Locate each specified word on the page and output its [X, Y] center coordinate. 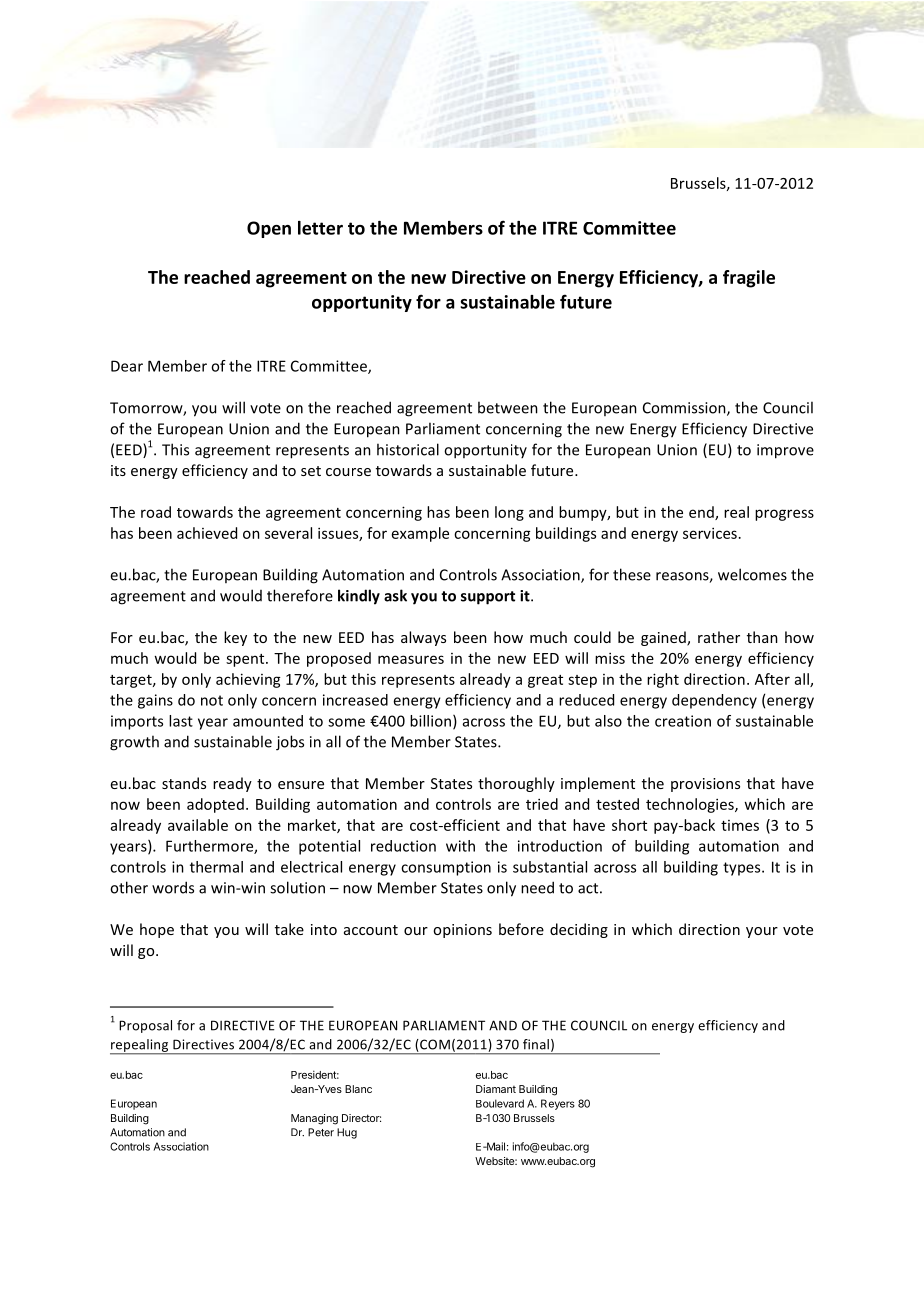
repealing [140, 1046]
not [212, 700]
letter [320, 228]
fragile [749, 279]
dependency [714, 701]
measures [411, 659]
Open [269, 229]
